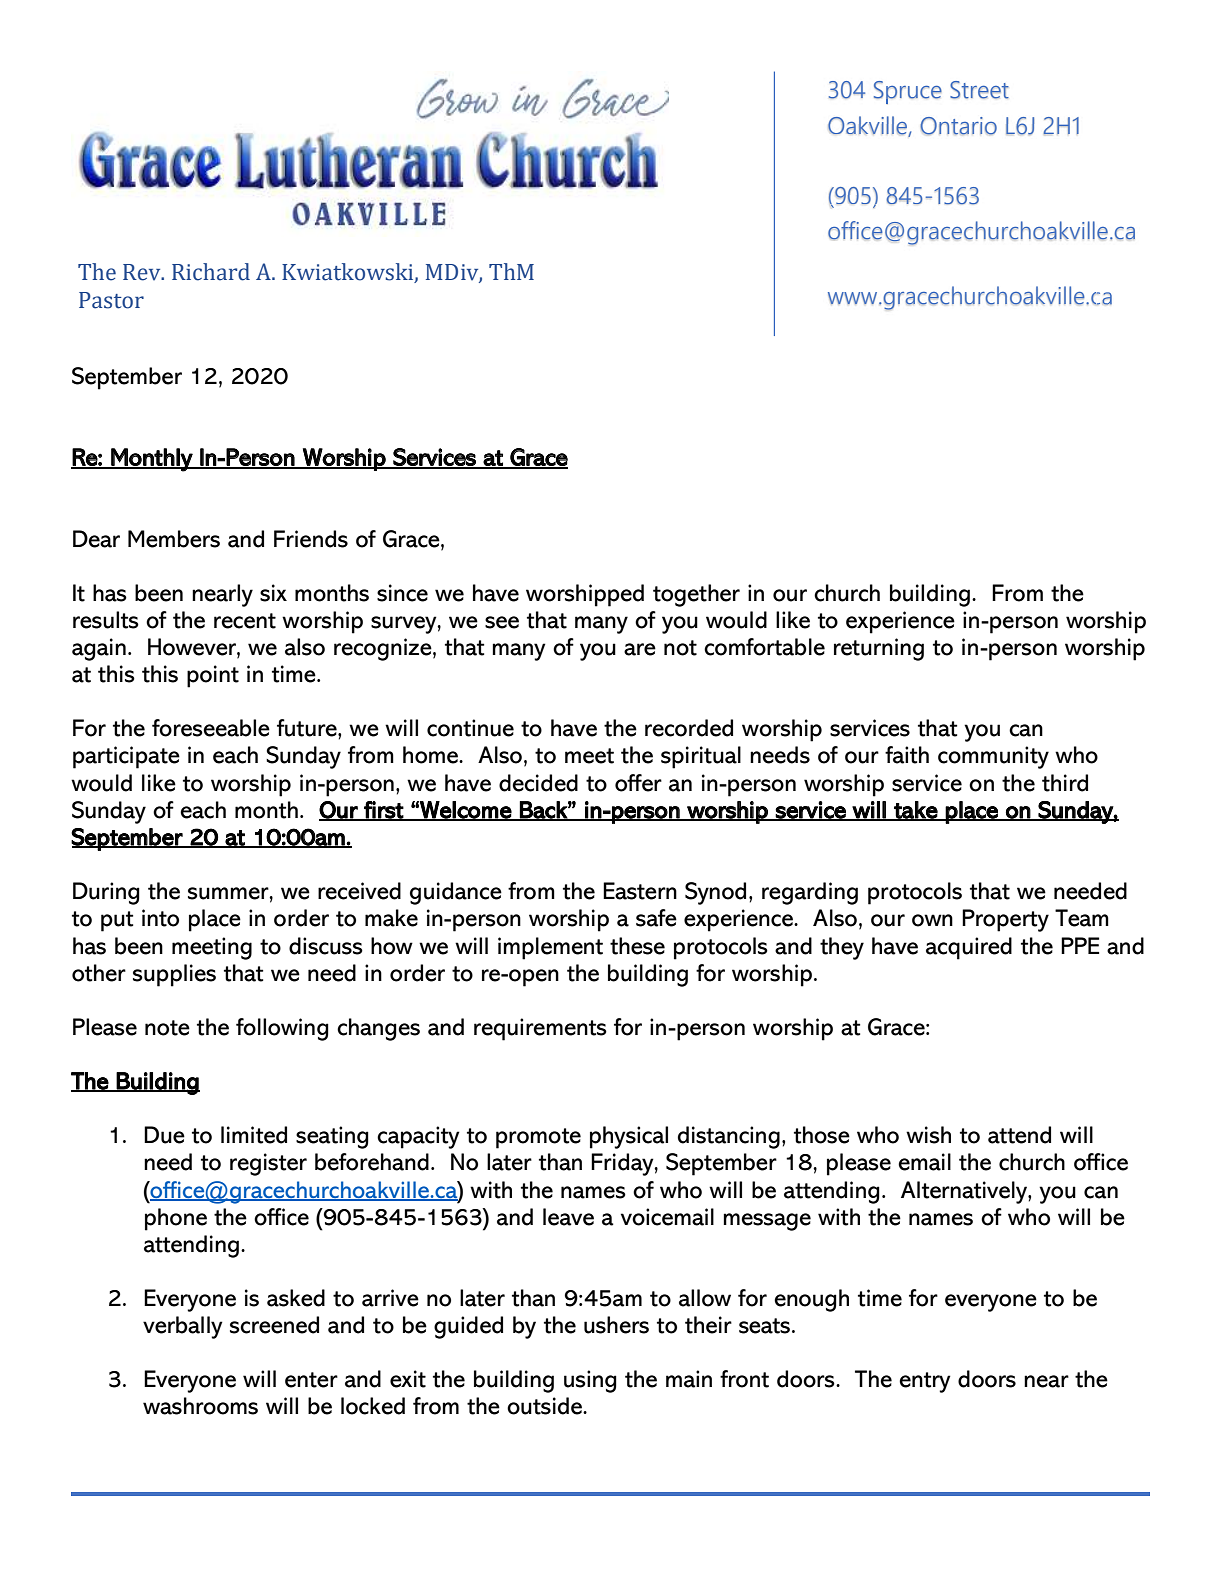 The width and height of the screenshot is (1220, 1579). Describe the element at coordinates (638, 783) in the screenshot. I see `offer` at that location.
